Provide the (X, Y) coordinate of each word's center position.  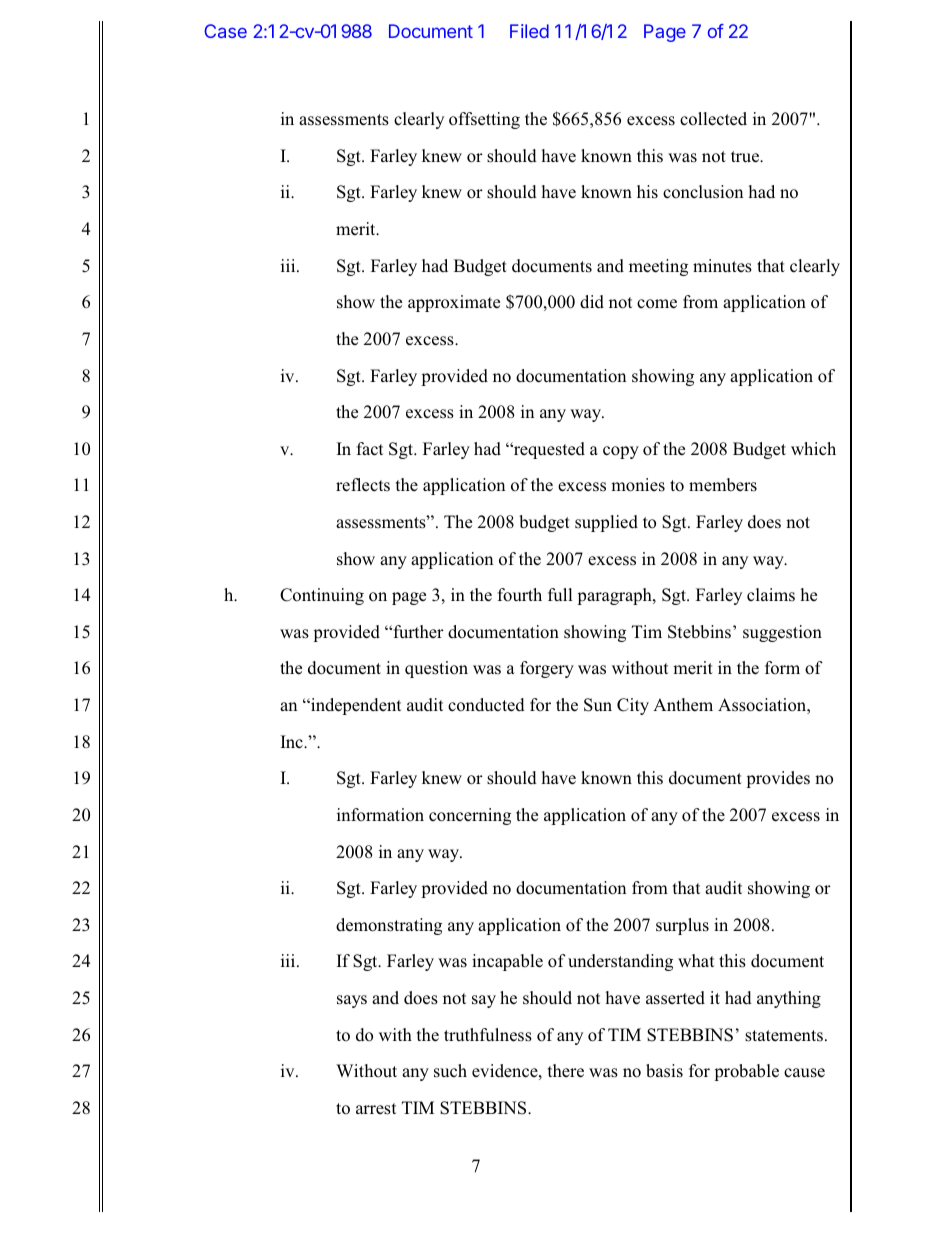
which (813, 448)
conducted (486, 705)
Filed (529, 31)
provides (778, 779)
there (566, 1071)
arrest (376, 1109)
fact (370, 449)
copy (621, 452)
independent (355, 706)
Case (225, 31)
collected (713, 119)
